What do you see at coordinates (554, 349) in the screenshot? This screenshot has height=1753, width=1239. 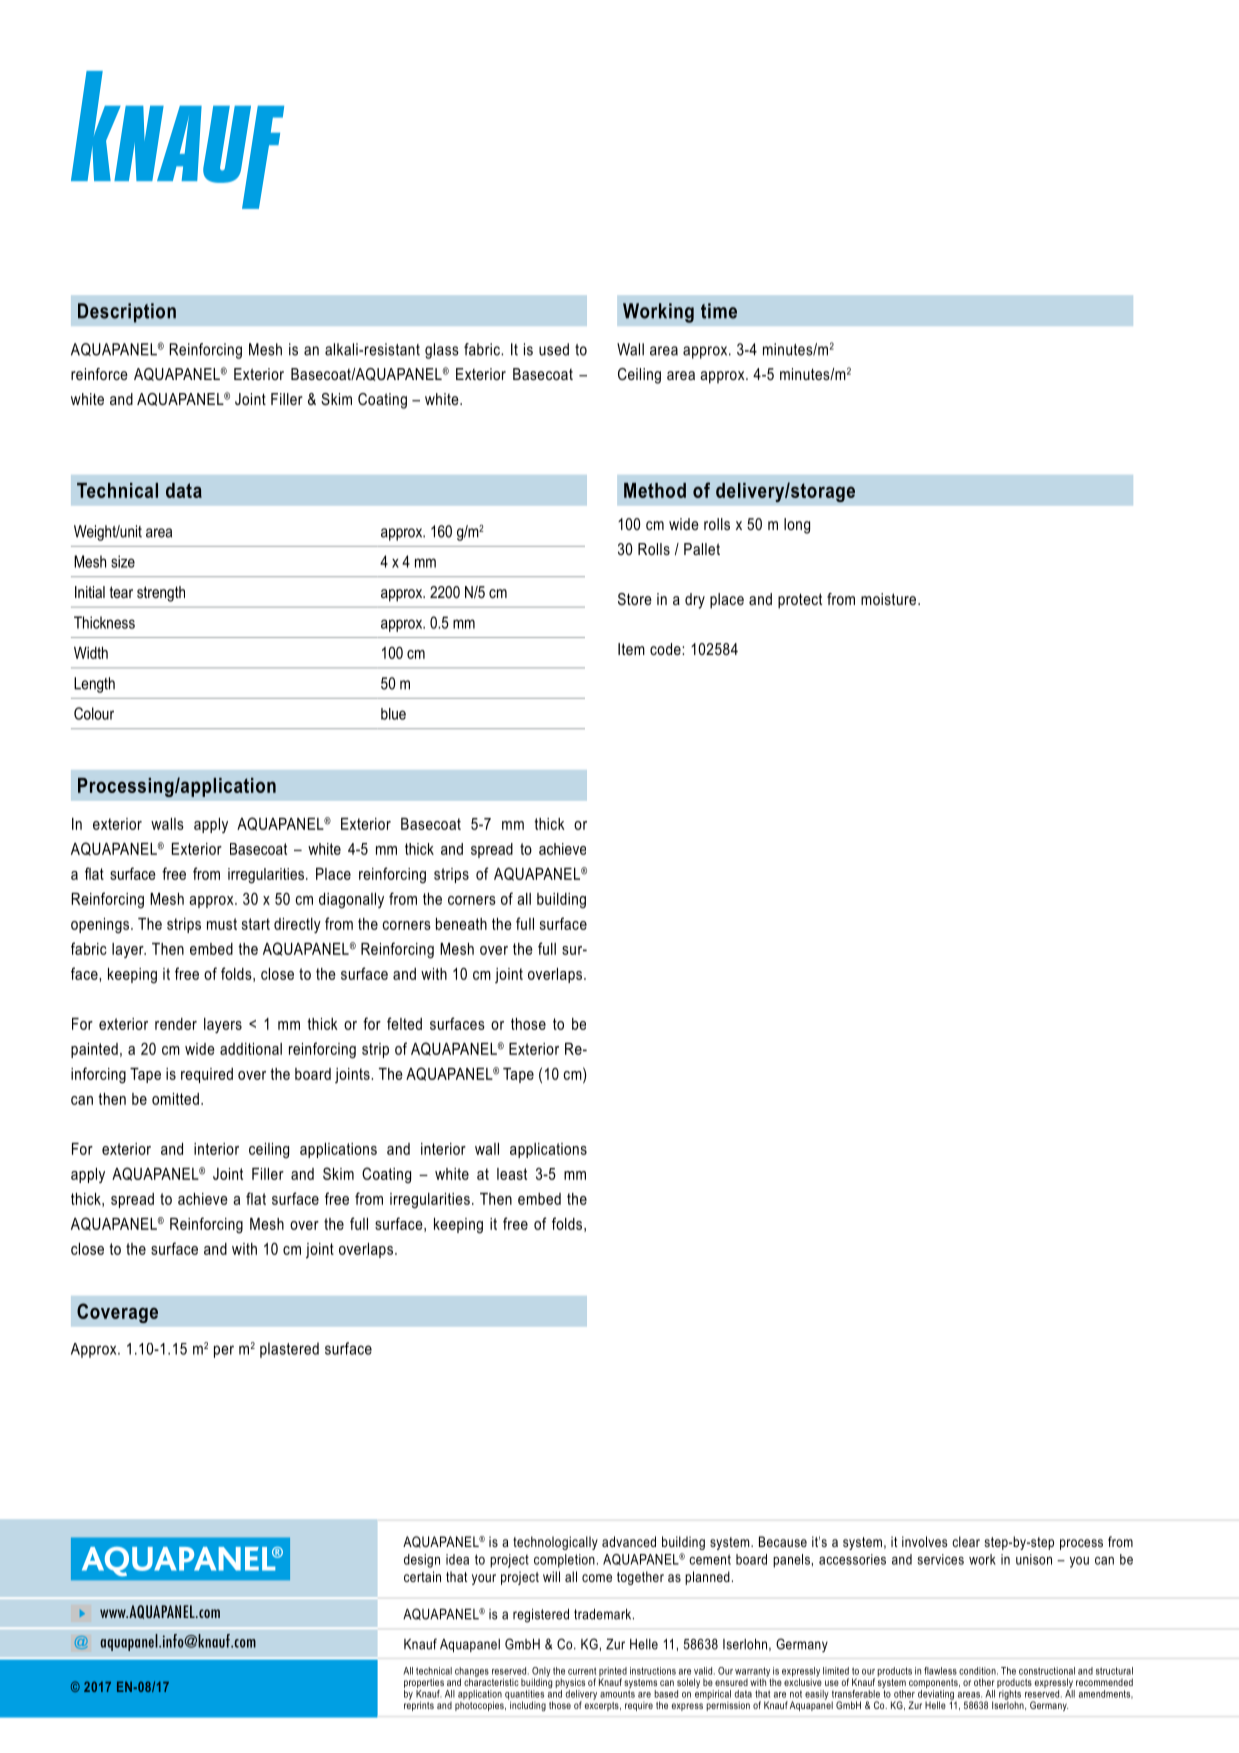 I see `used` at bounding box center [554, 349].
